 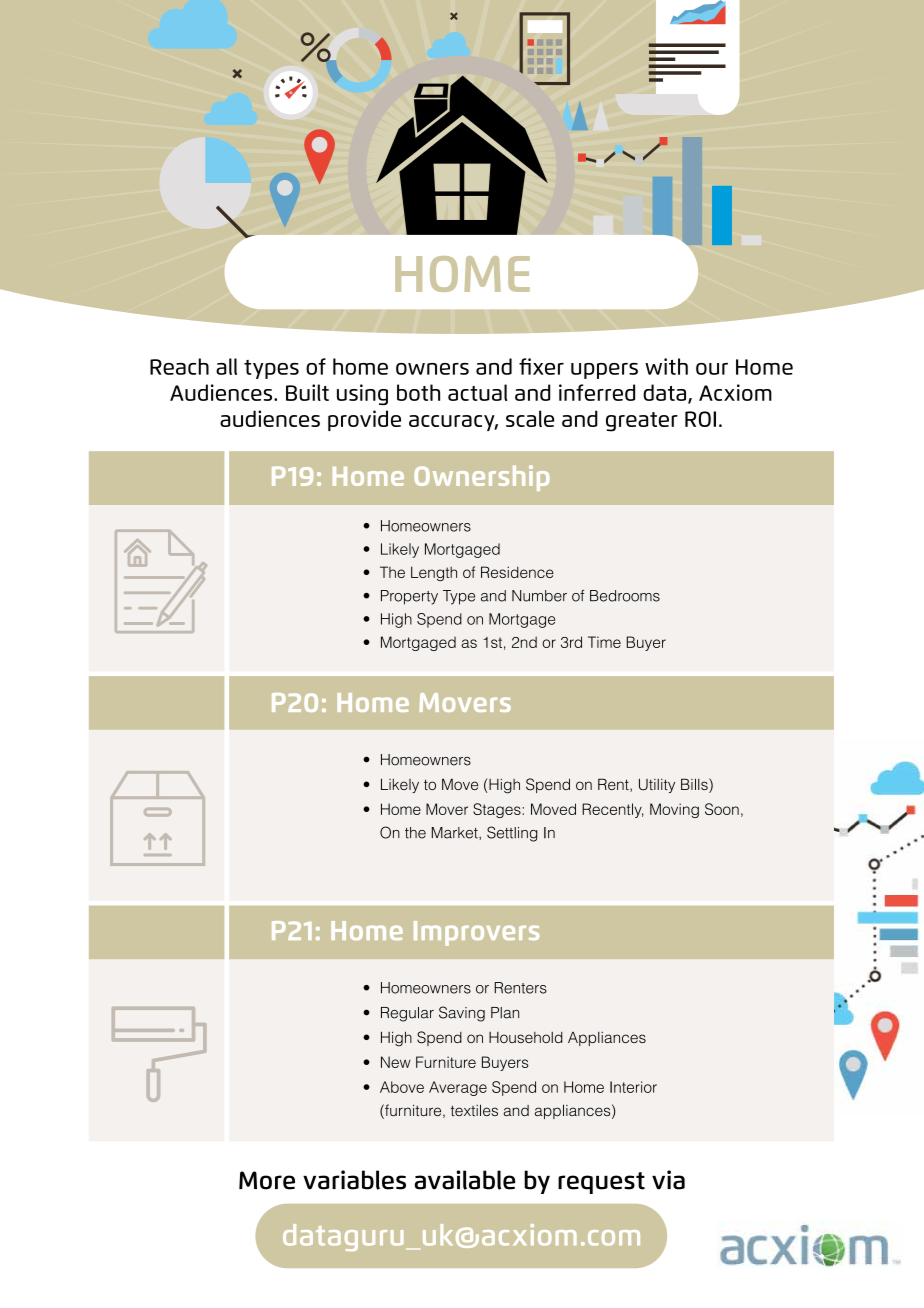 I want to click on via, so click(x=668, y=1180).
